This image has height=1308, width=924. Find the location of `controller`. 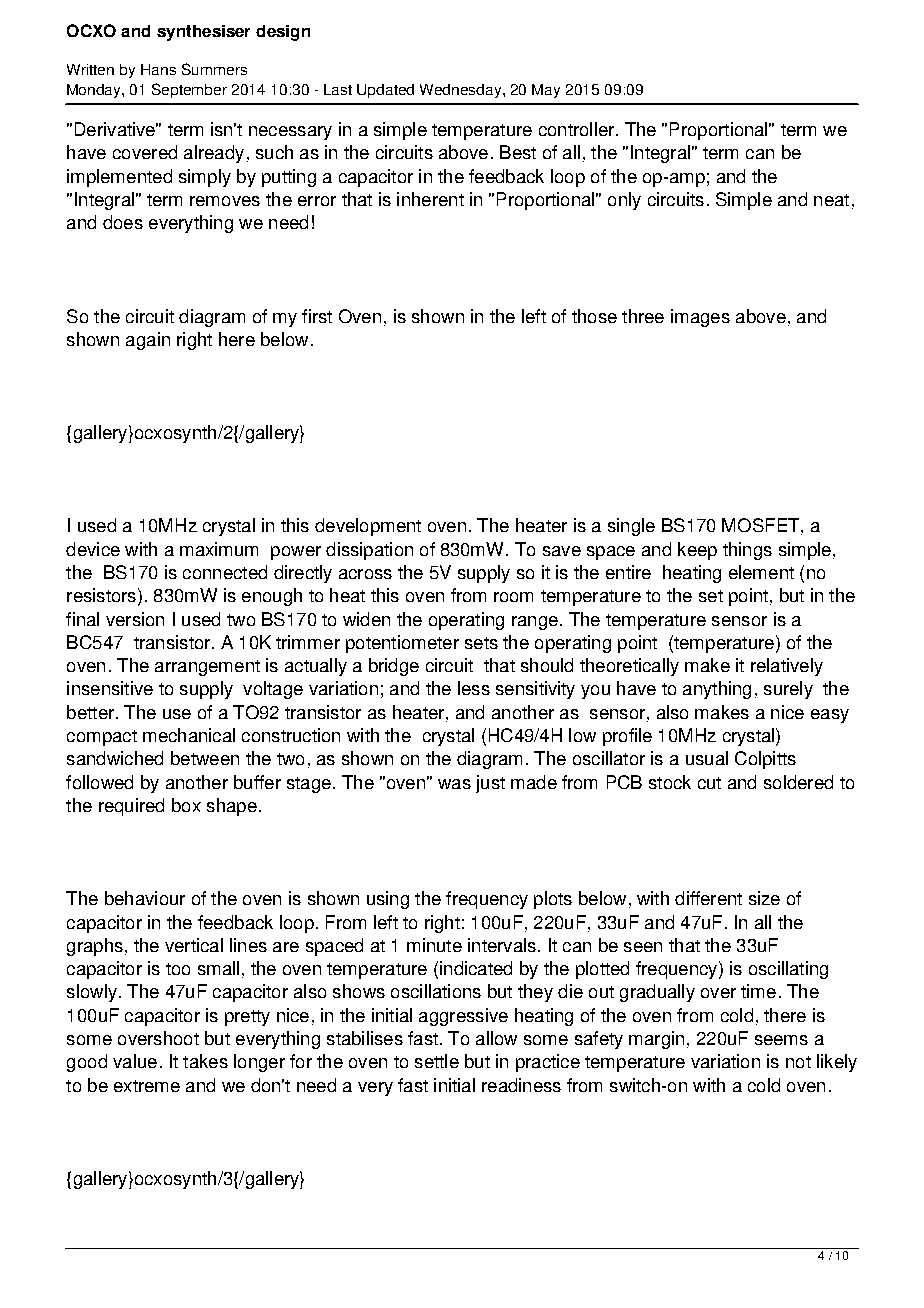

controller is located at coordinates (576, 129).
